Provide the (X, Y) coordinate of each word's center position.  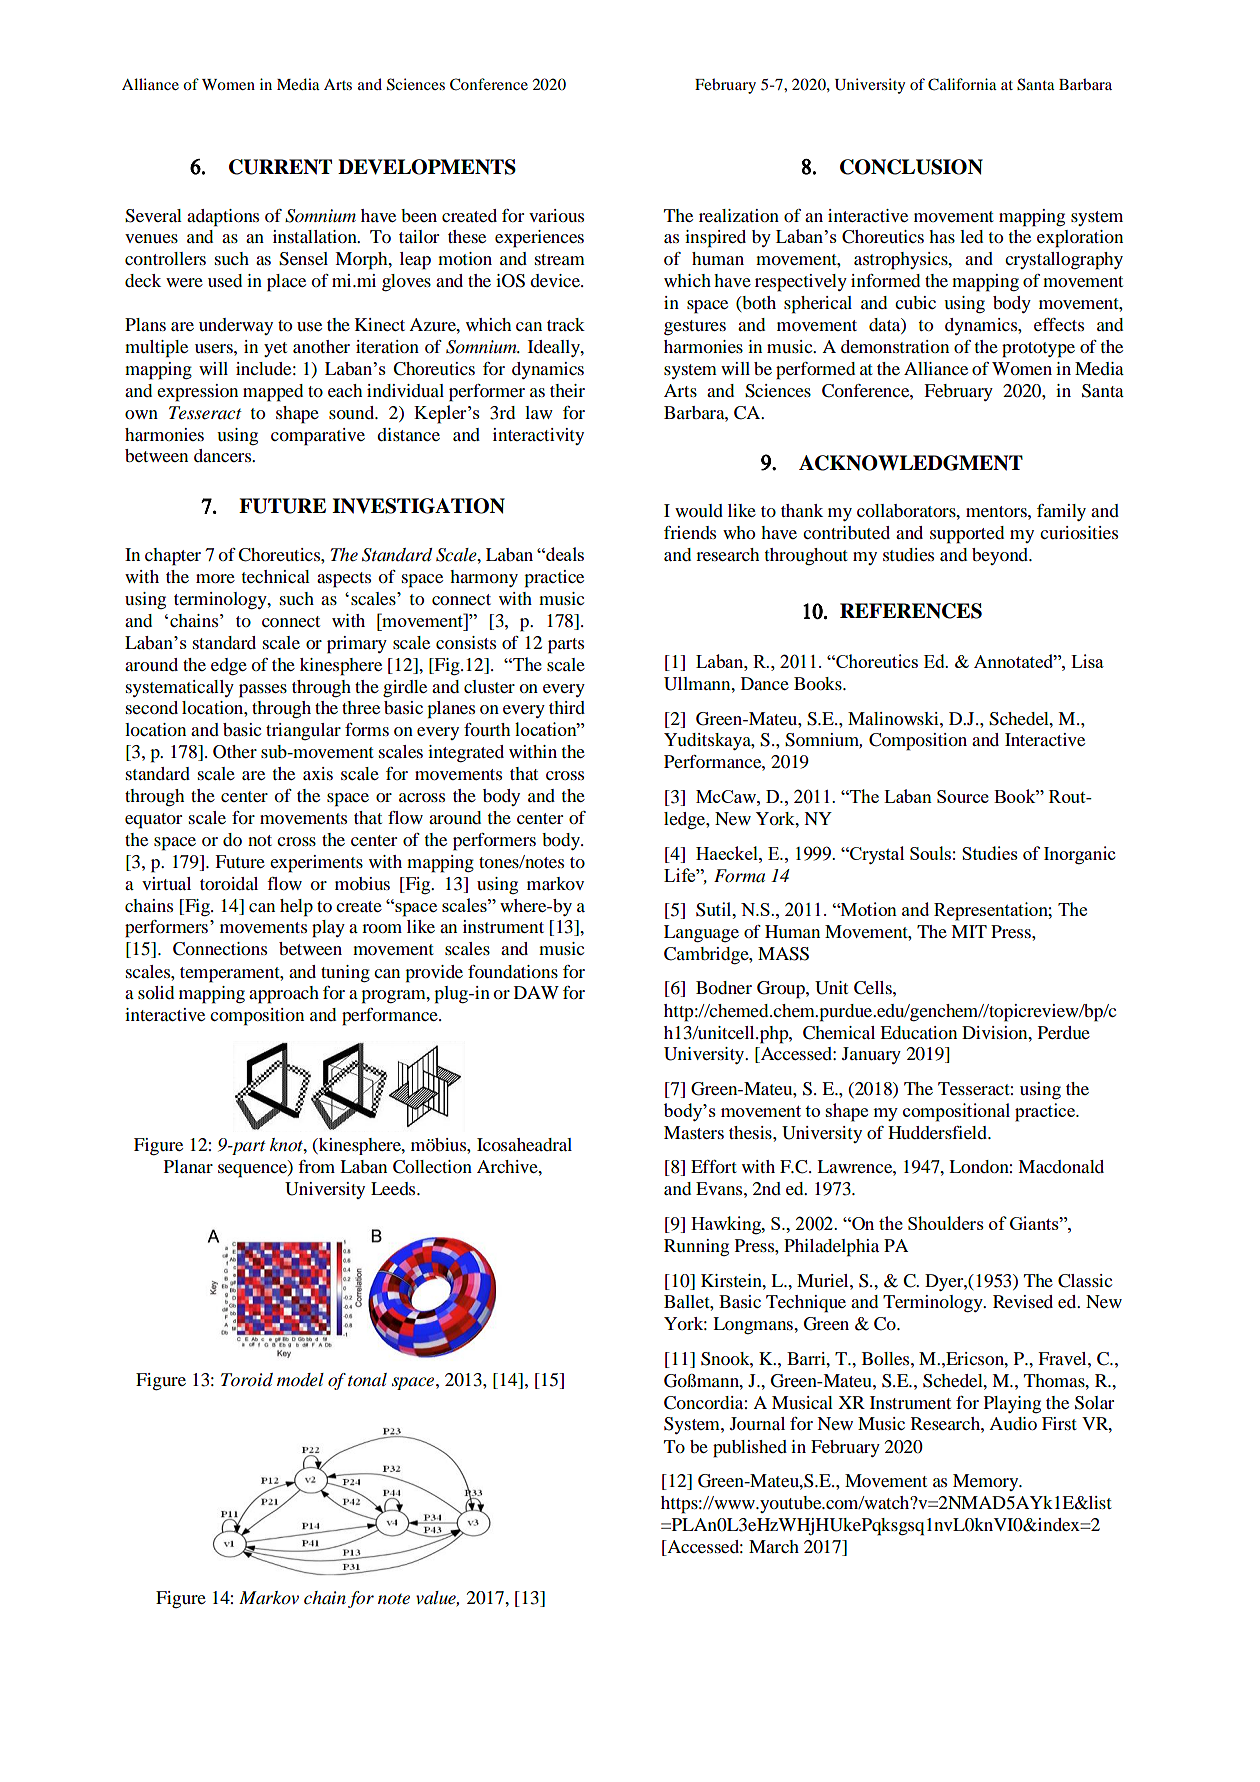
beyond (1001, 556)
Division (996, 1032)
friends (690, 532)
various (556, 215)
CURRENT (280, 167)
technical (276, 576)
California (962, 84)
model (300, 1380)
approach (284, 995)
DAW (536, 992)
